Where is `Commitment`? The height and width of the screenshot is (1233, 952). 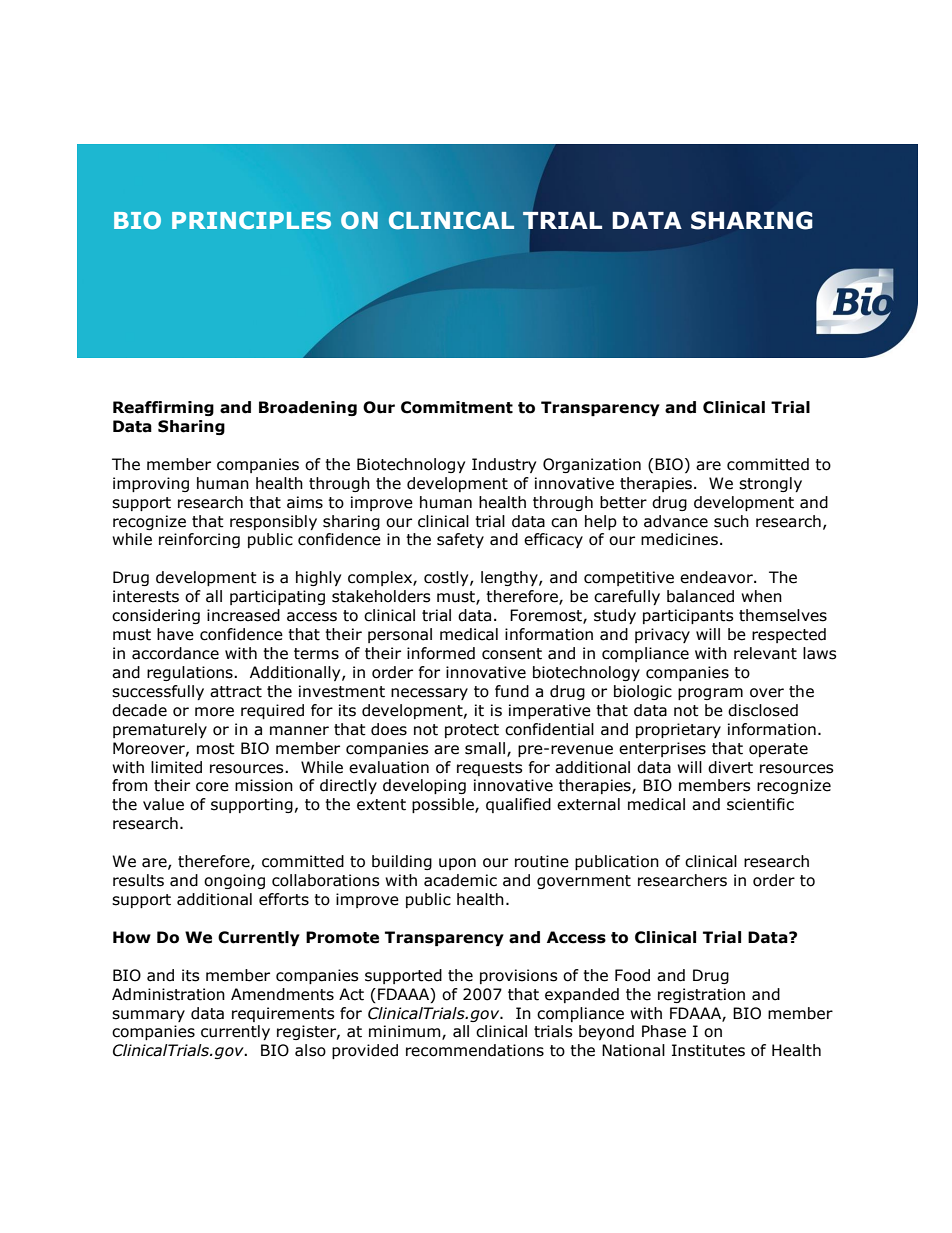 Commitment is located at coordinates (457, 407).
